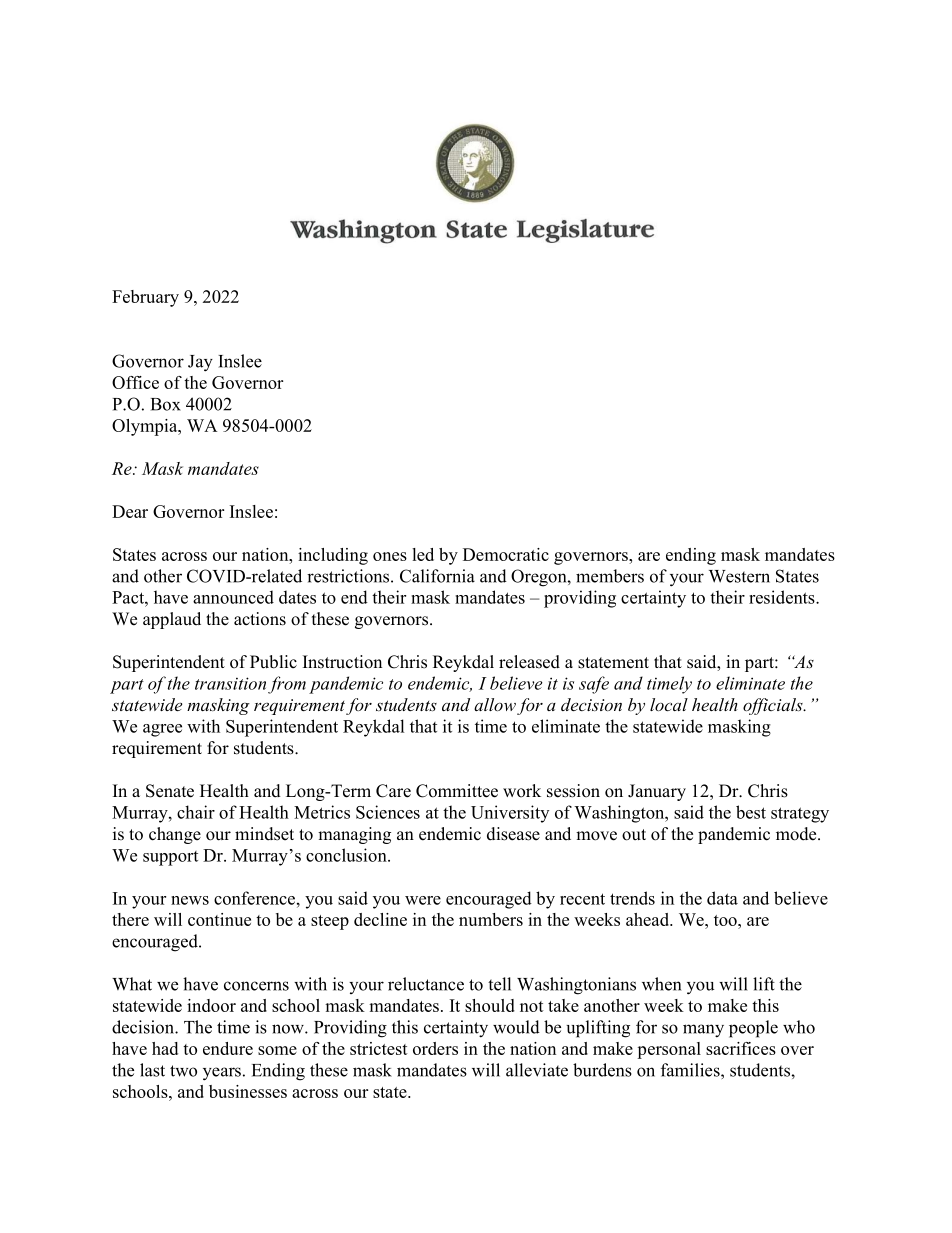  I want to click on February, so click(145, 298).
